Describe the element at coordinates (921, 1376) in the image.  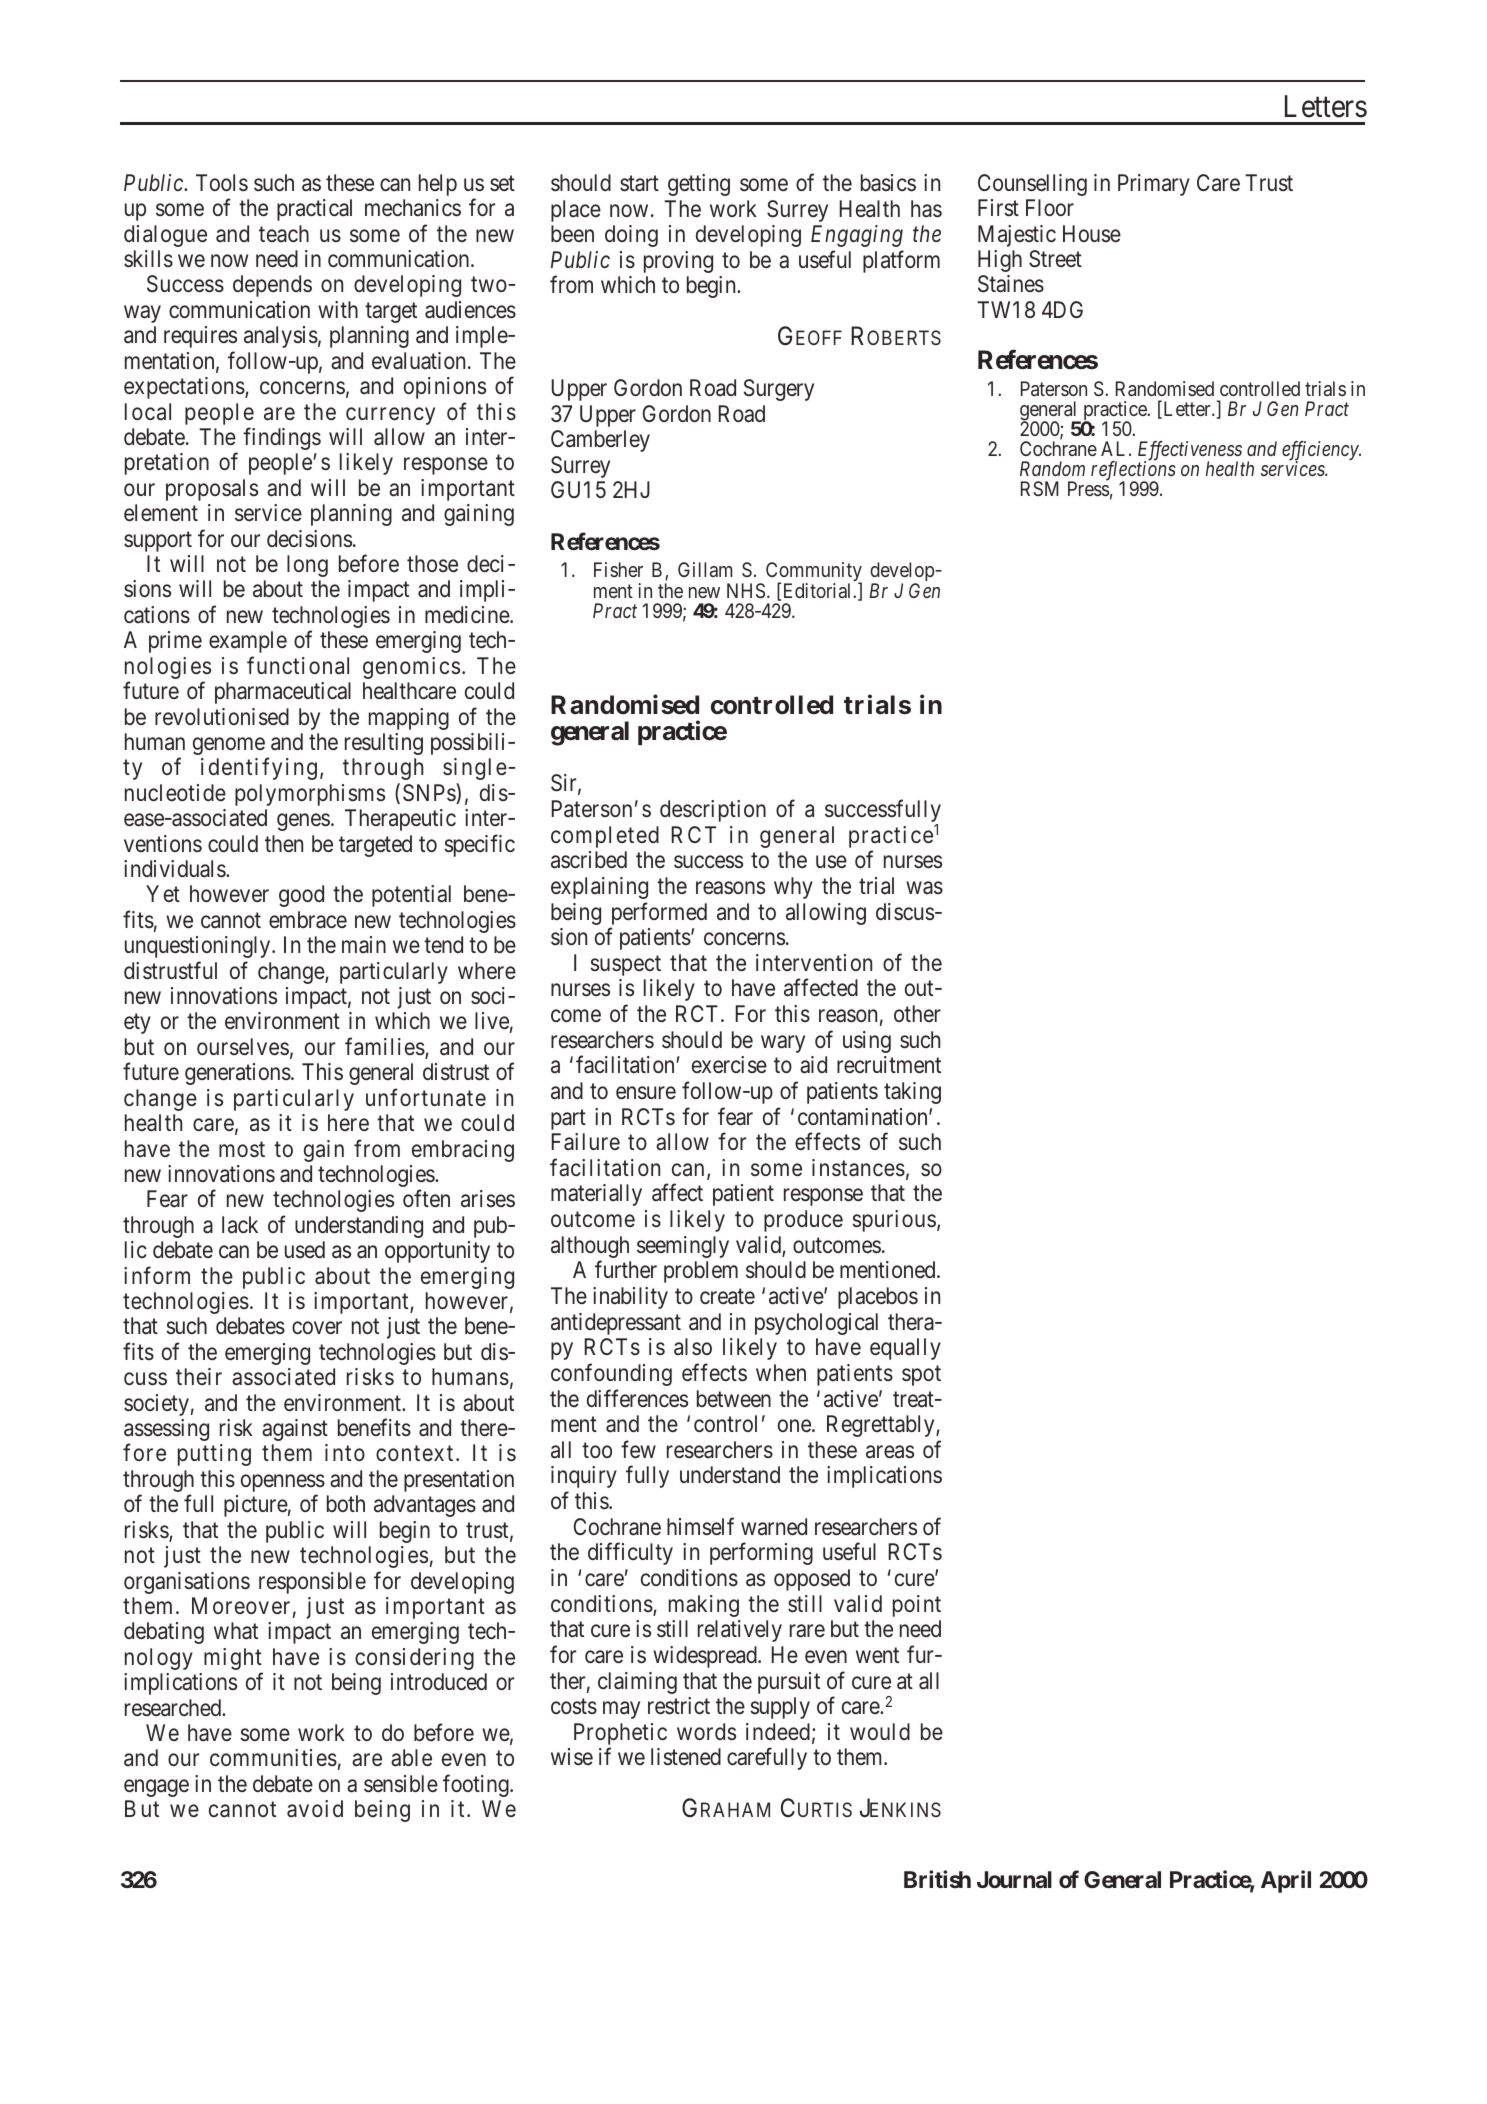
I see `spot` at that location.
